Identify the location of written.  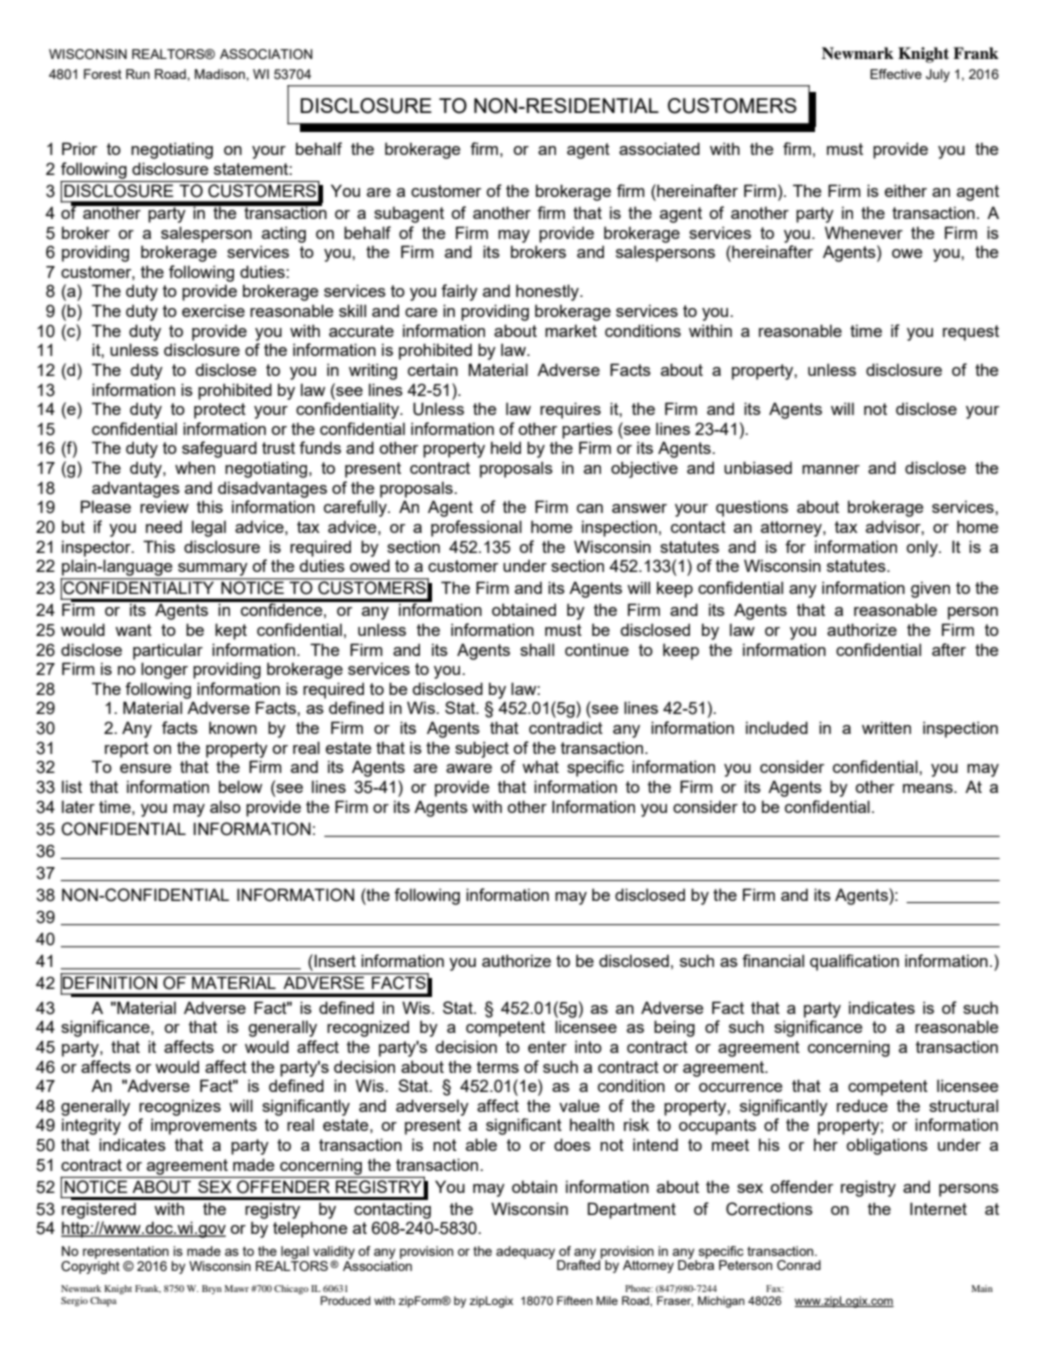
(886, 727).
